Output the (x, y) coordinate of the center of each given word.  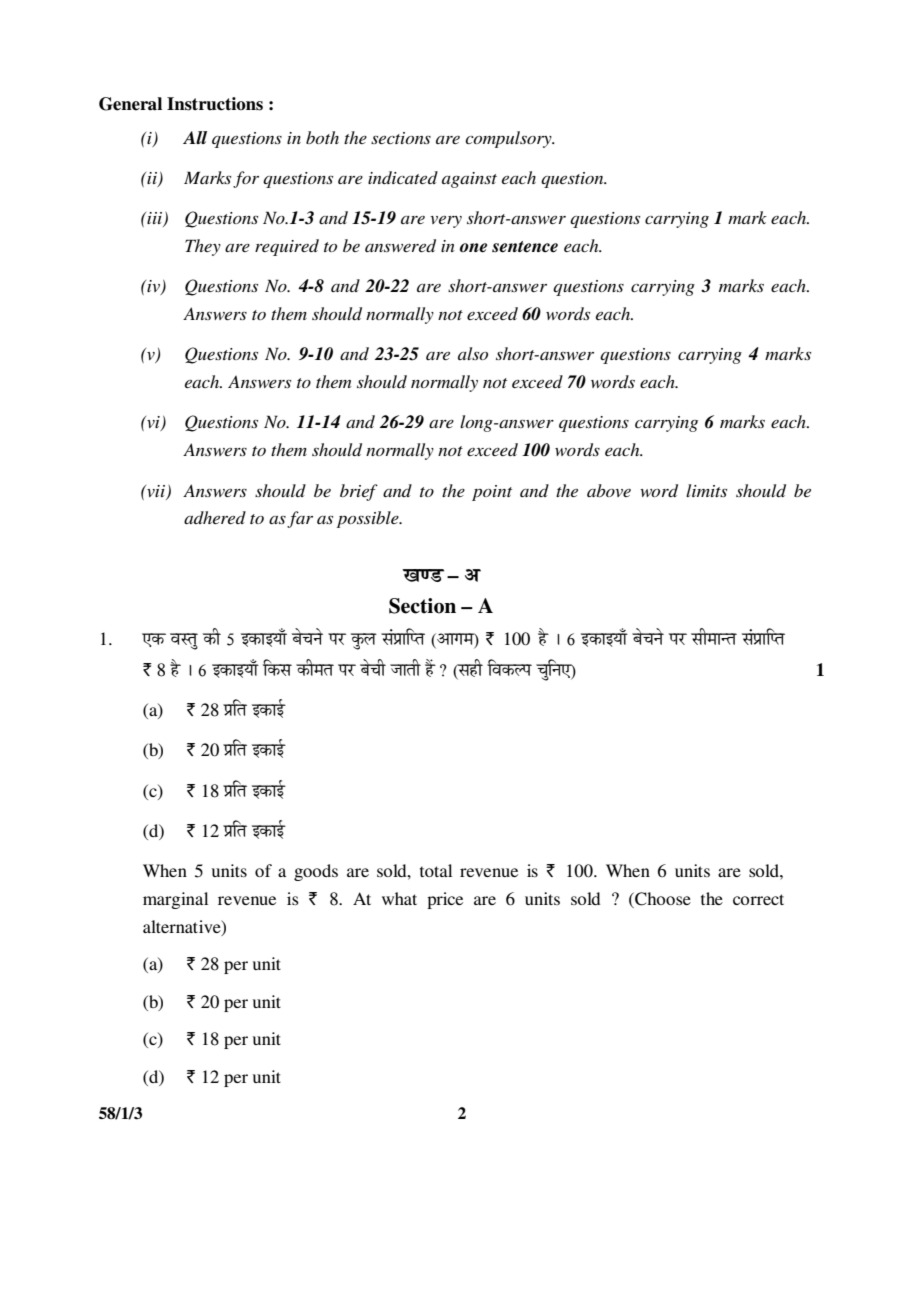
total (436, 870)
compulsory (509, 139)
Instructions (215, 104)
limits (706, 490)
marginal (175, 900)
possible (369, 519)
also (473, 353)
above (609, 490)
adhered (215, 517)
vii (156, 492)
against (469, 180)
